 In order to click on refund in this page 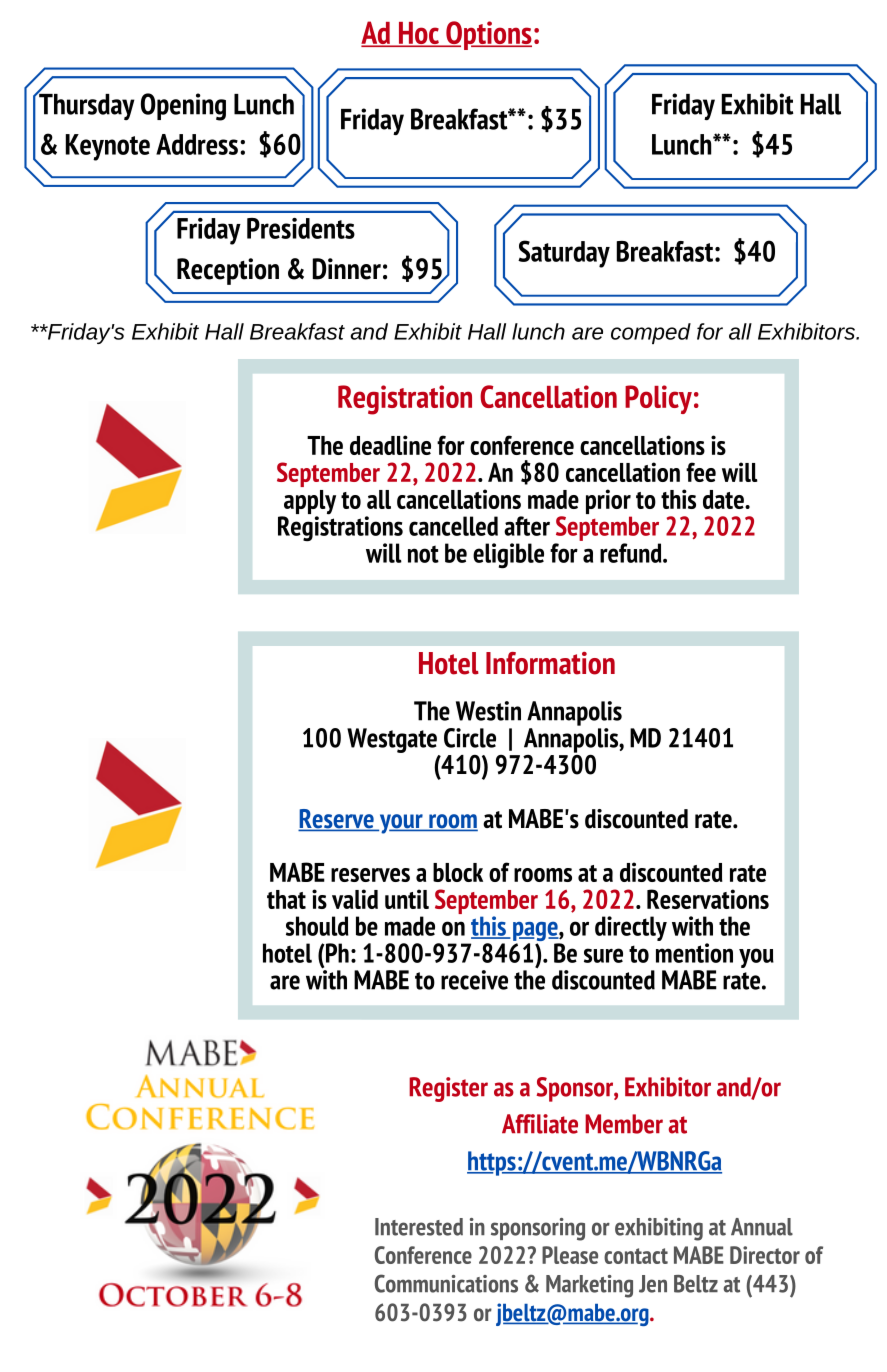, I will do `click(632, 553)`.
